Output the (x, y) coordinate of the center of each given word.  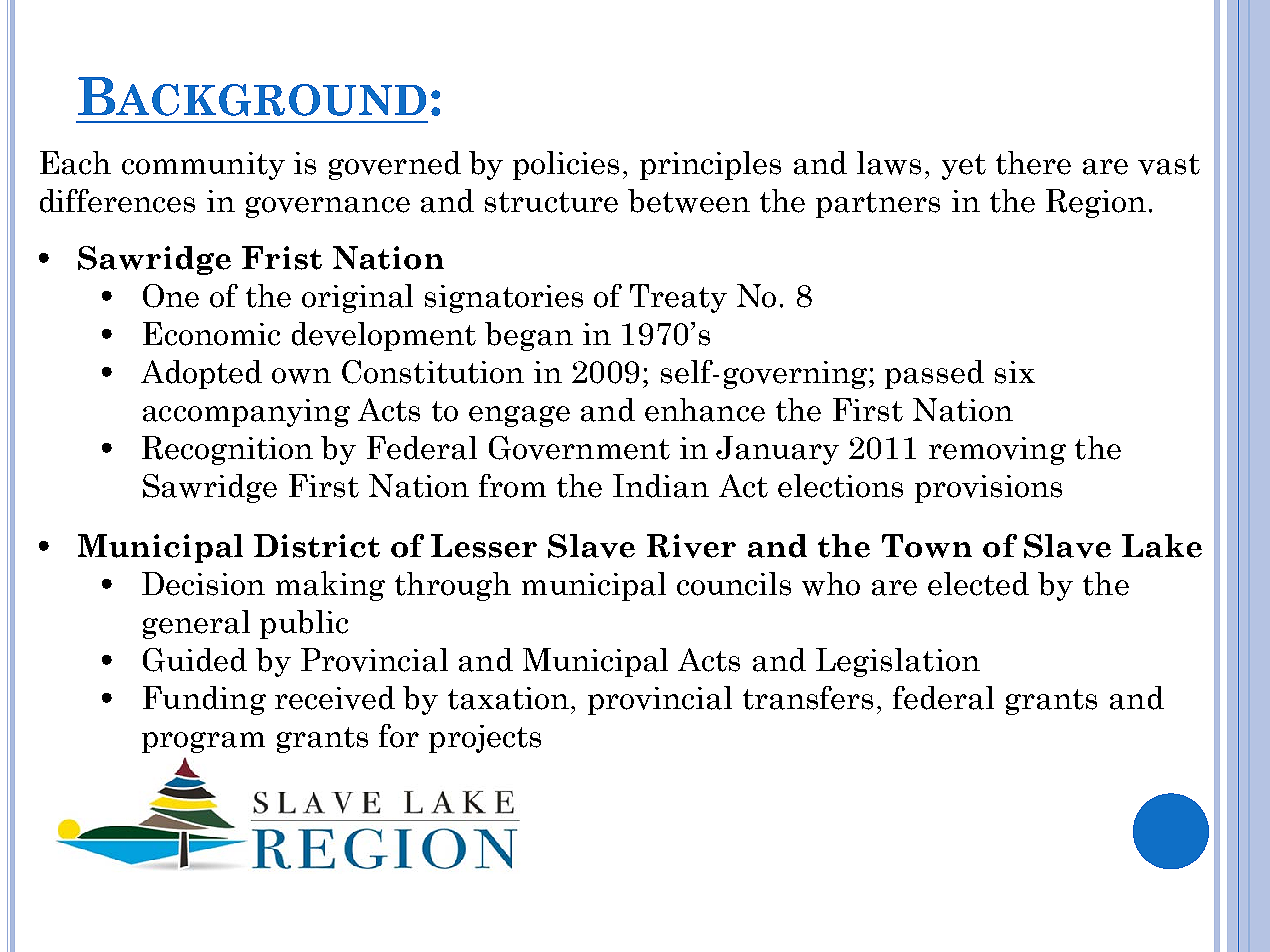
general (196, 624)
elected (978, 584)
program (203, 742)
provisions (988, 489)
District (317, 546)
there (1033, 163)
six (1015, 372)
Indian (661, 486)
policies (566, 165)
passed (934, 374)
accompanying (246, 413)
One (171, 296)
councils (734, 584)
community (203, 166)
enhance (705, 410)
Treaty (678, 298)
